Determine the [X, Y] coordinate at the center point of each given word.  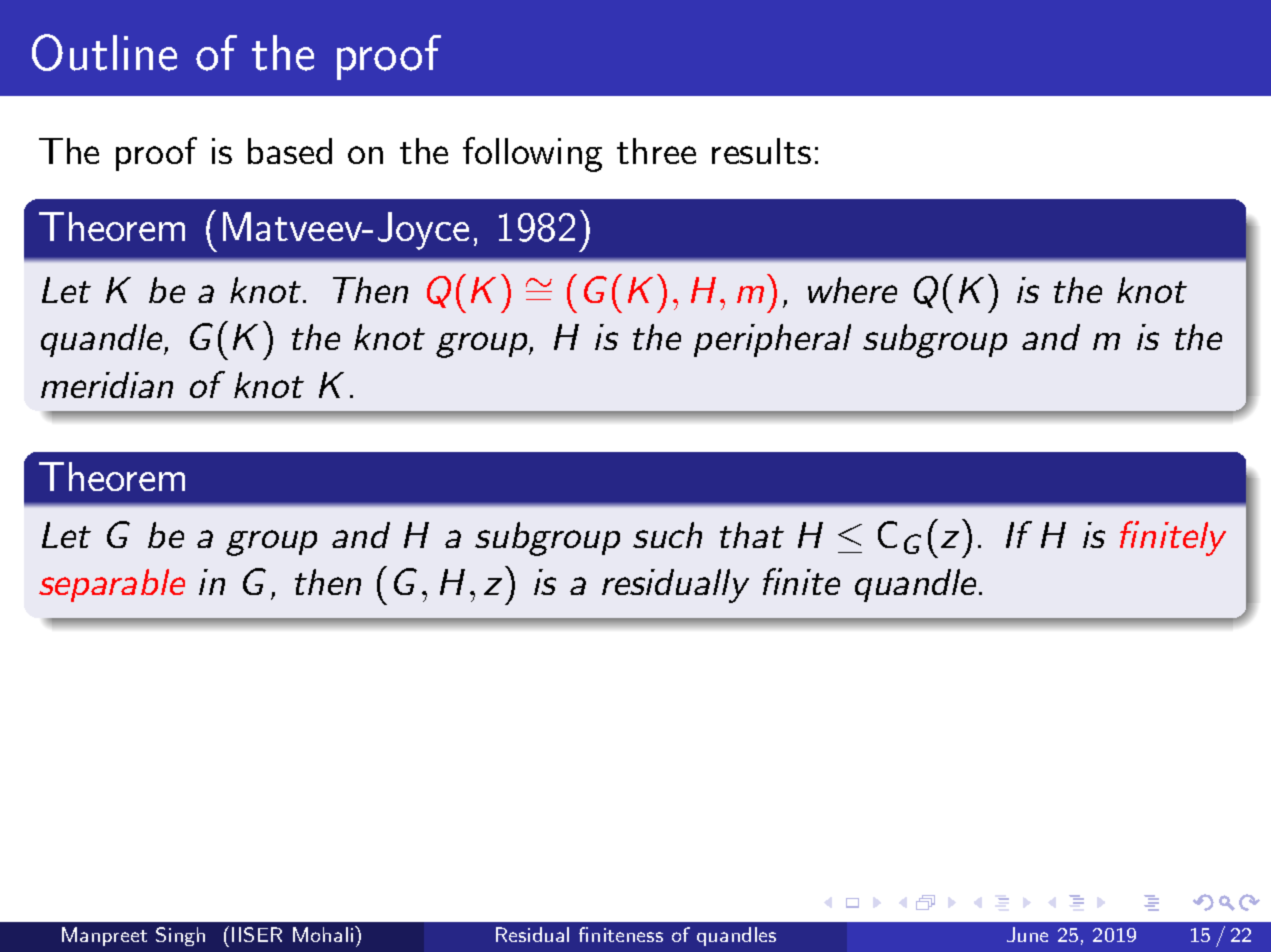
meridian [107, 385]
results [761, 151]
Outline [104, 52]
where [852, 290]
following [532, 154]
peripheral [772, 340]
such [667, 535]
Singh [180, 936]
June [1027, 934]
